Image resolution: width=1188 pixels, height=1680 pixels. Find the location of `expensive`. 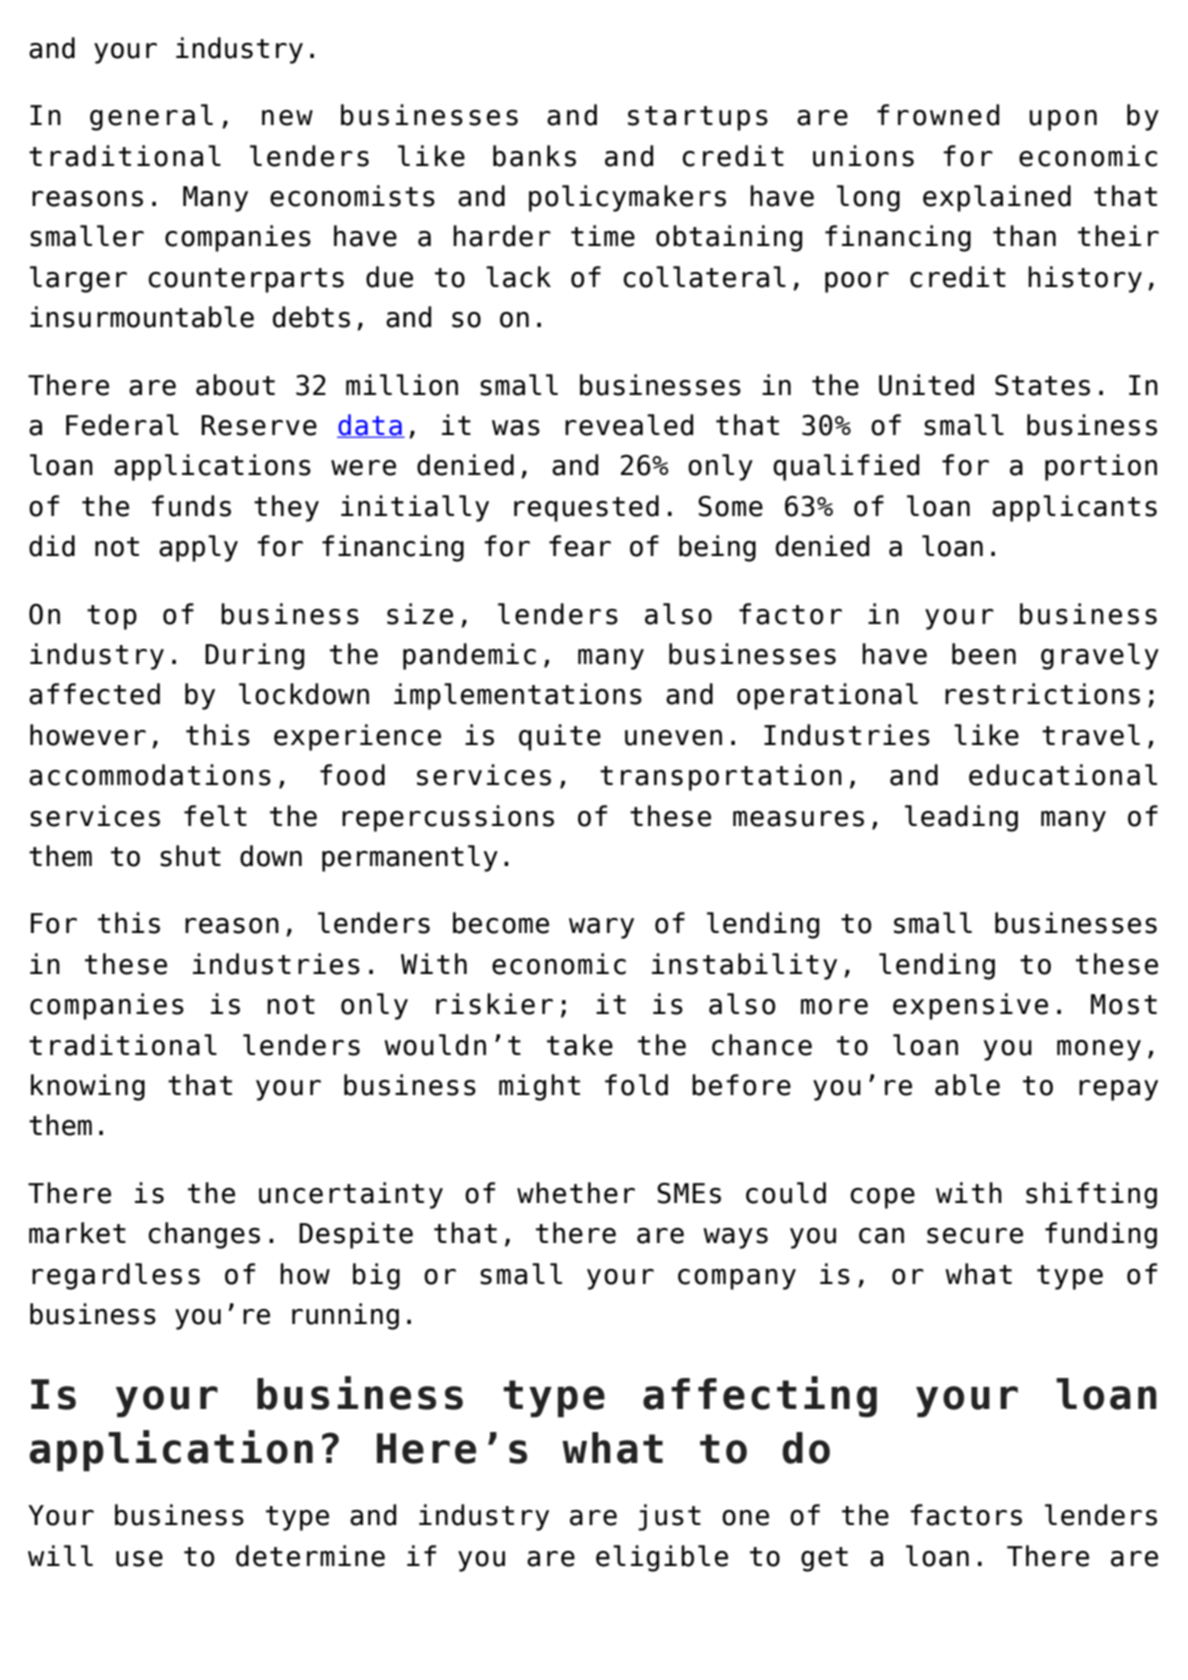

expensive is located at coordinates (970, 1006).
